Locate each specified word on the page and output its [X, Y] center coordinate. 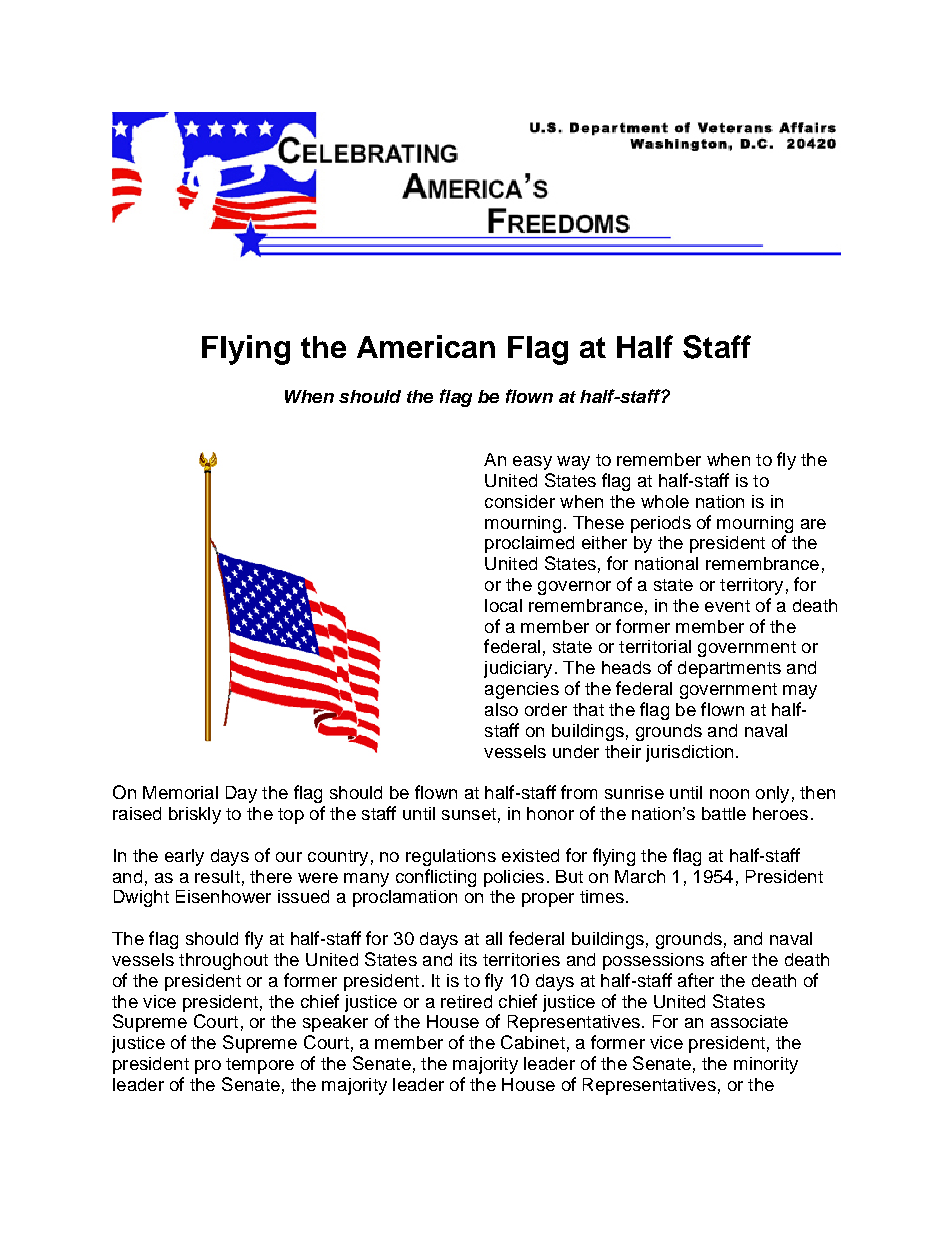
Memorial [180, 792]
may [800, 692]
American [426, 346]
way [573, 463]
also [501, 709]
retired [466, 1001]
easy [532, 463]
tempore [260, 1066]
